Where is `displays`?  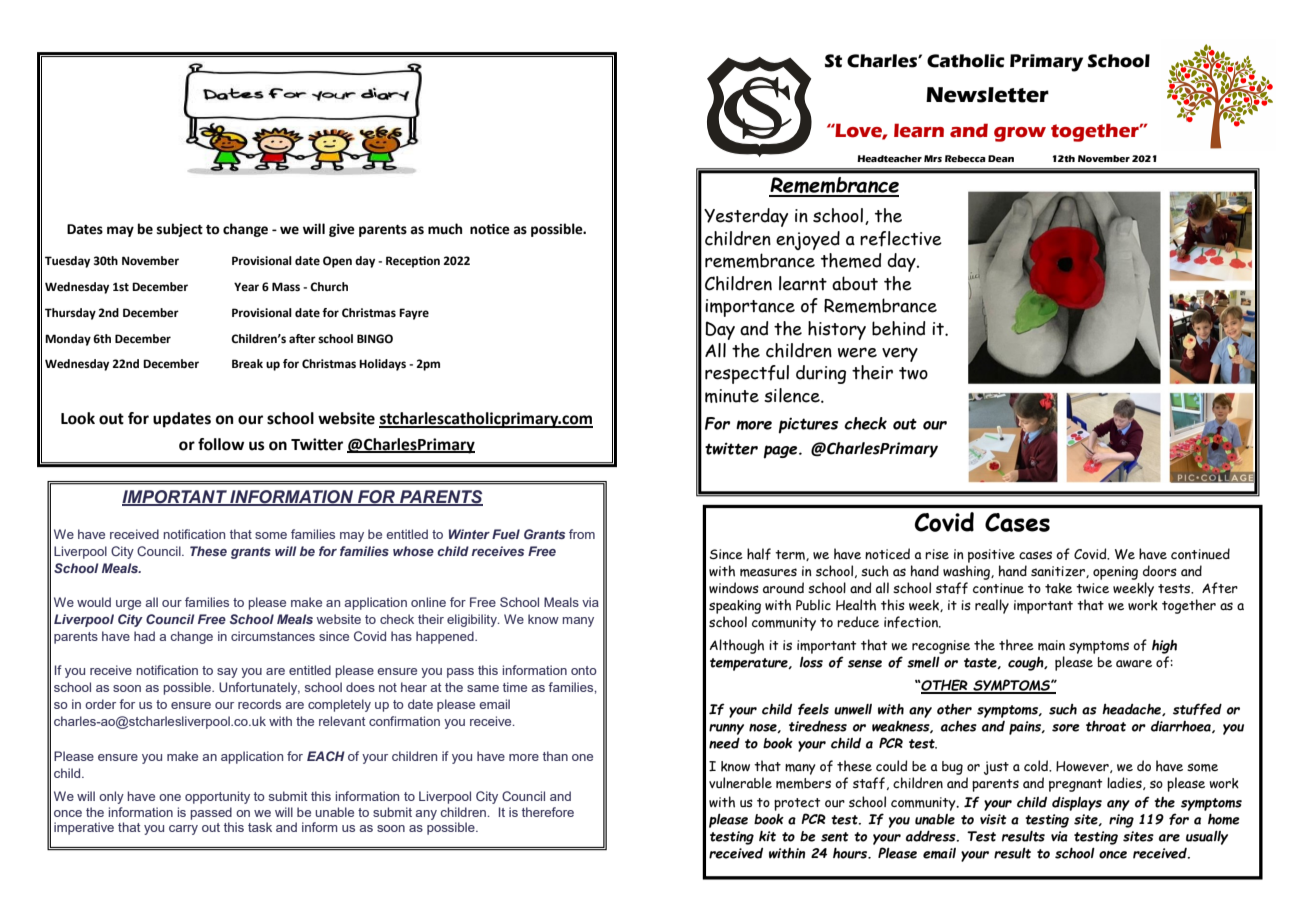 displays is located at coordinates (1077, 803).
